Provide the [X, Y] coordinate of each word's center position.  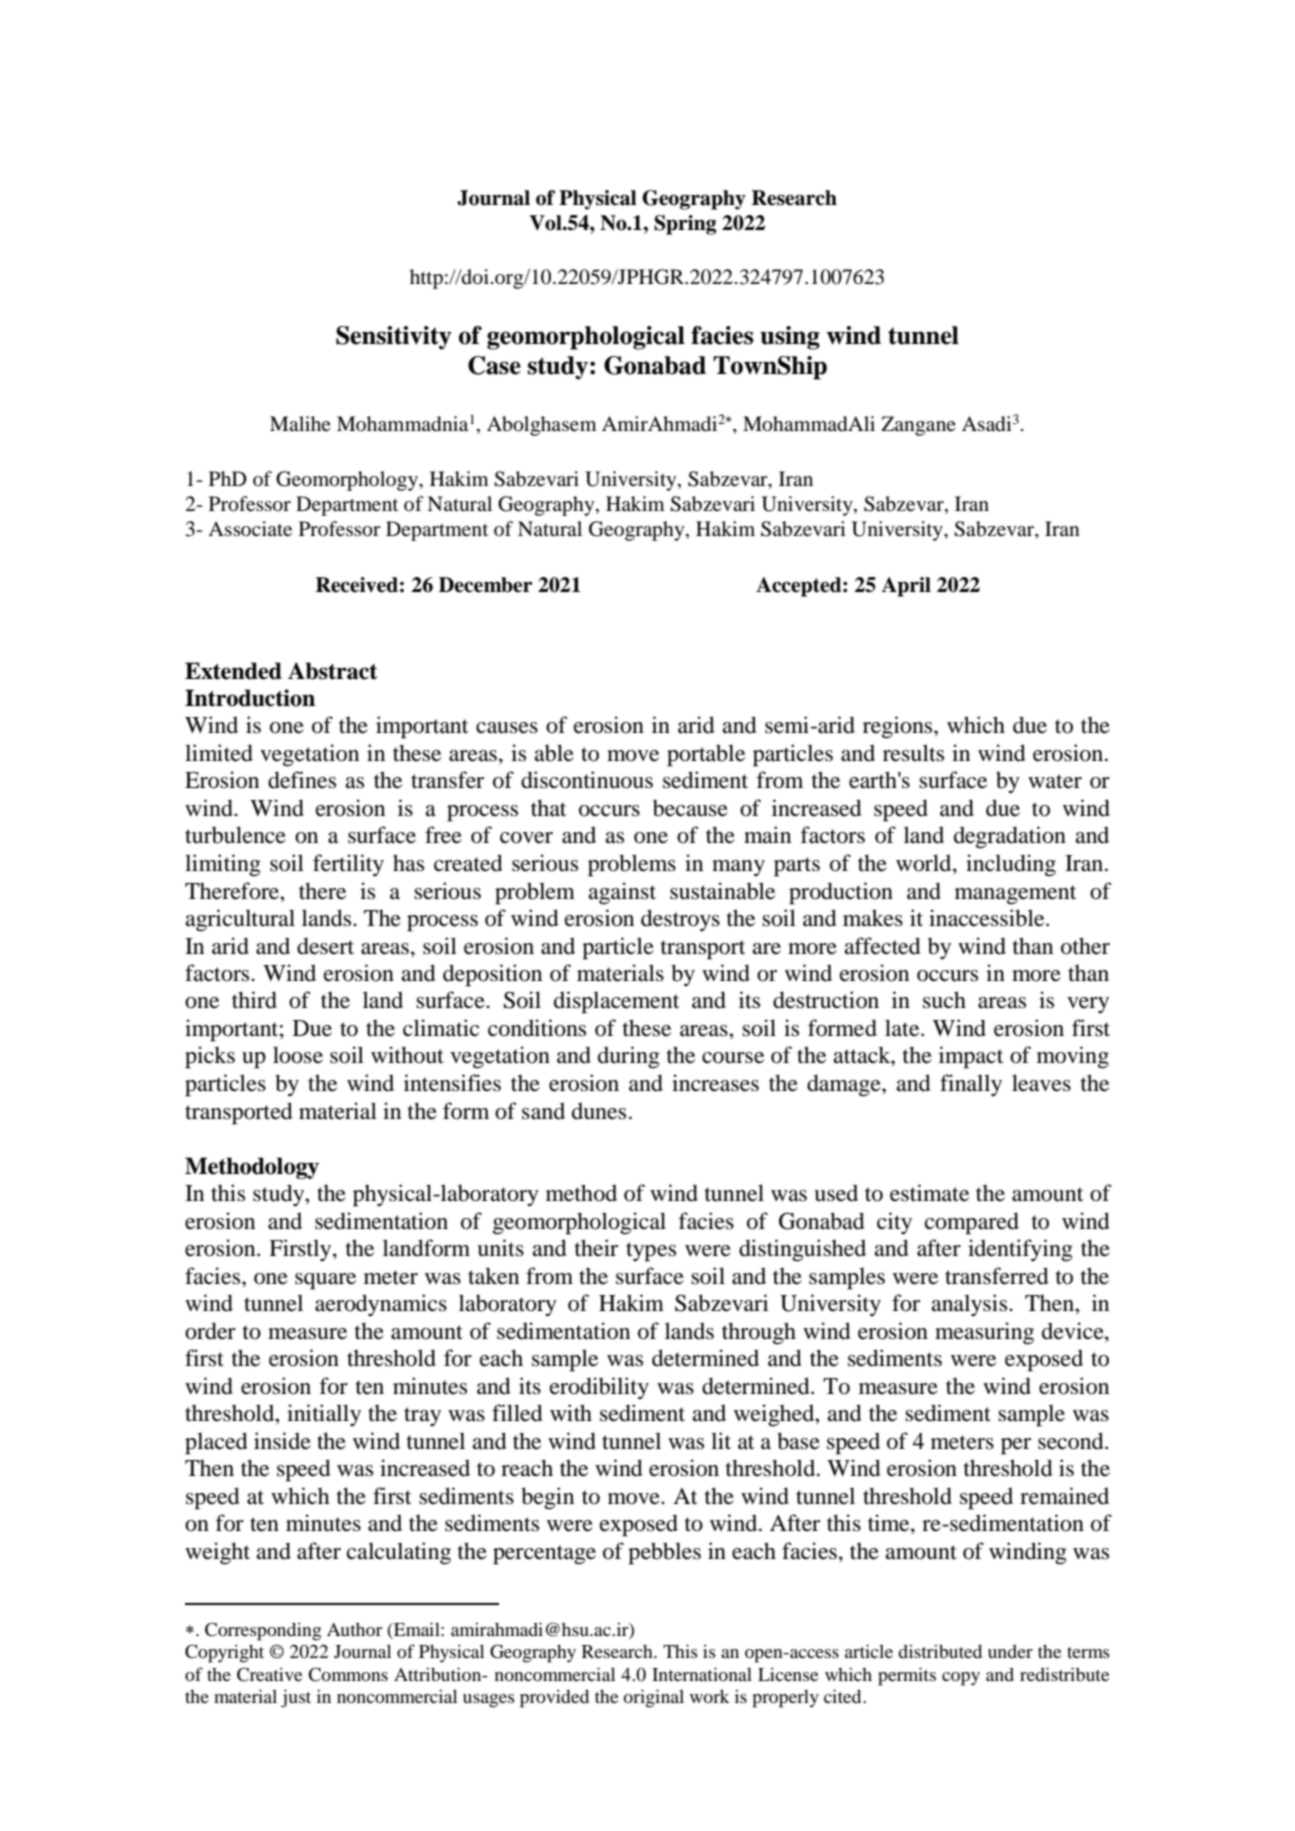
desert [325, 946]
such [944, 1000]
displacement [617, 1002]
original [653, 1698]
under [1010, 1651]
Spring [685, 225]
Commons [348, 1674]
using [790, 338]
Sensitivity [394, 338]
